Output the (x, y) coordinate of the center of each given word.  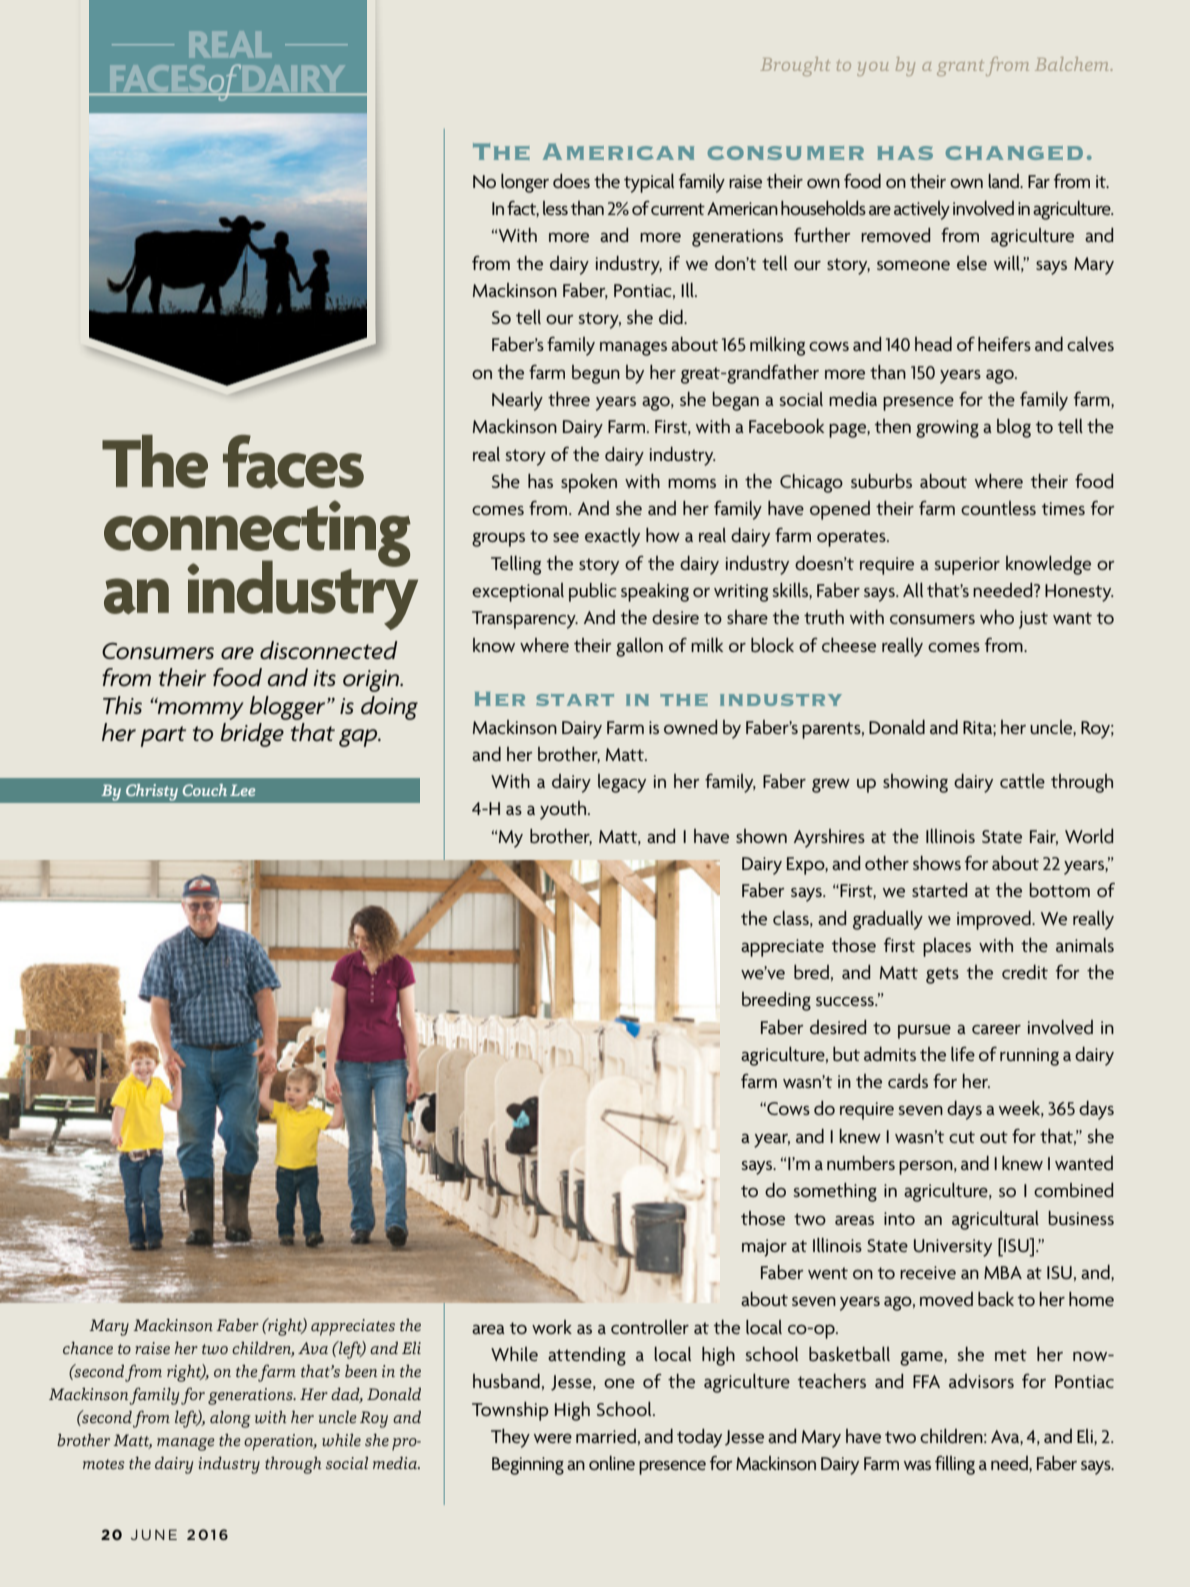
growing (947, 429)
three (569, 399)
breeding (776, 1001)
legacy (622, 783)
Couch (205, 790)
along (230, 1419)
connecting (257, 534)
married (606, 1436)
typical (649, 183)
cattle (1022, 781)
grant (960, 68)
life (963, 1054)
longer (525, 183)
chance (88, 1348)
